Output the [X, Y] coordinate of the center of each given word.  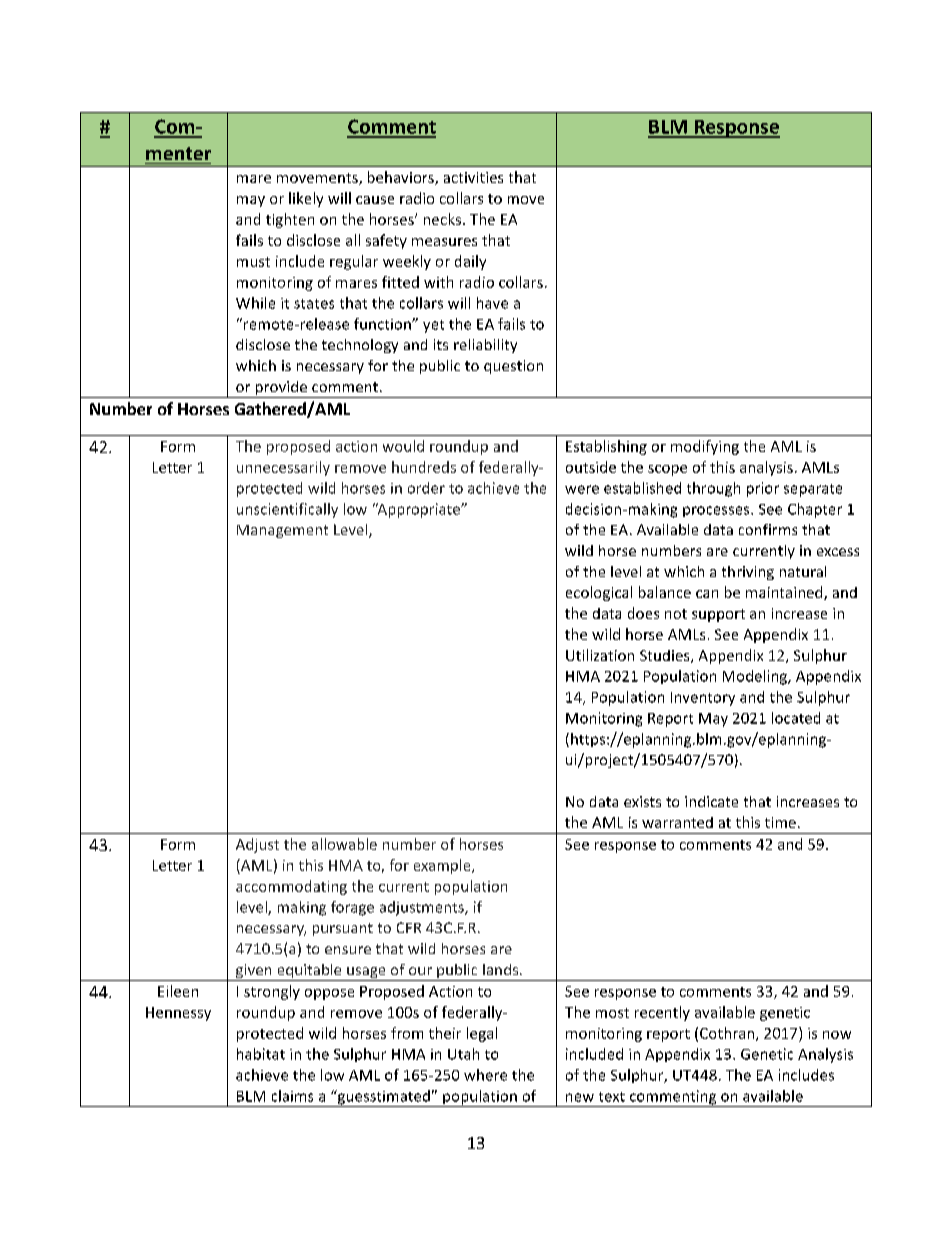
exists [642, 801]
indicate [711, 801]
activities [473, 177]
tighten [290, 220]
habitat [261, 1054]
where [485, 1075]
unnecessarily [283, 468]
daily [470, 262]
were [582, 489]
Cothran [728, 1034]
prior [763, 489]
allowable [344, 844]
